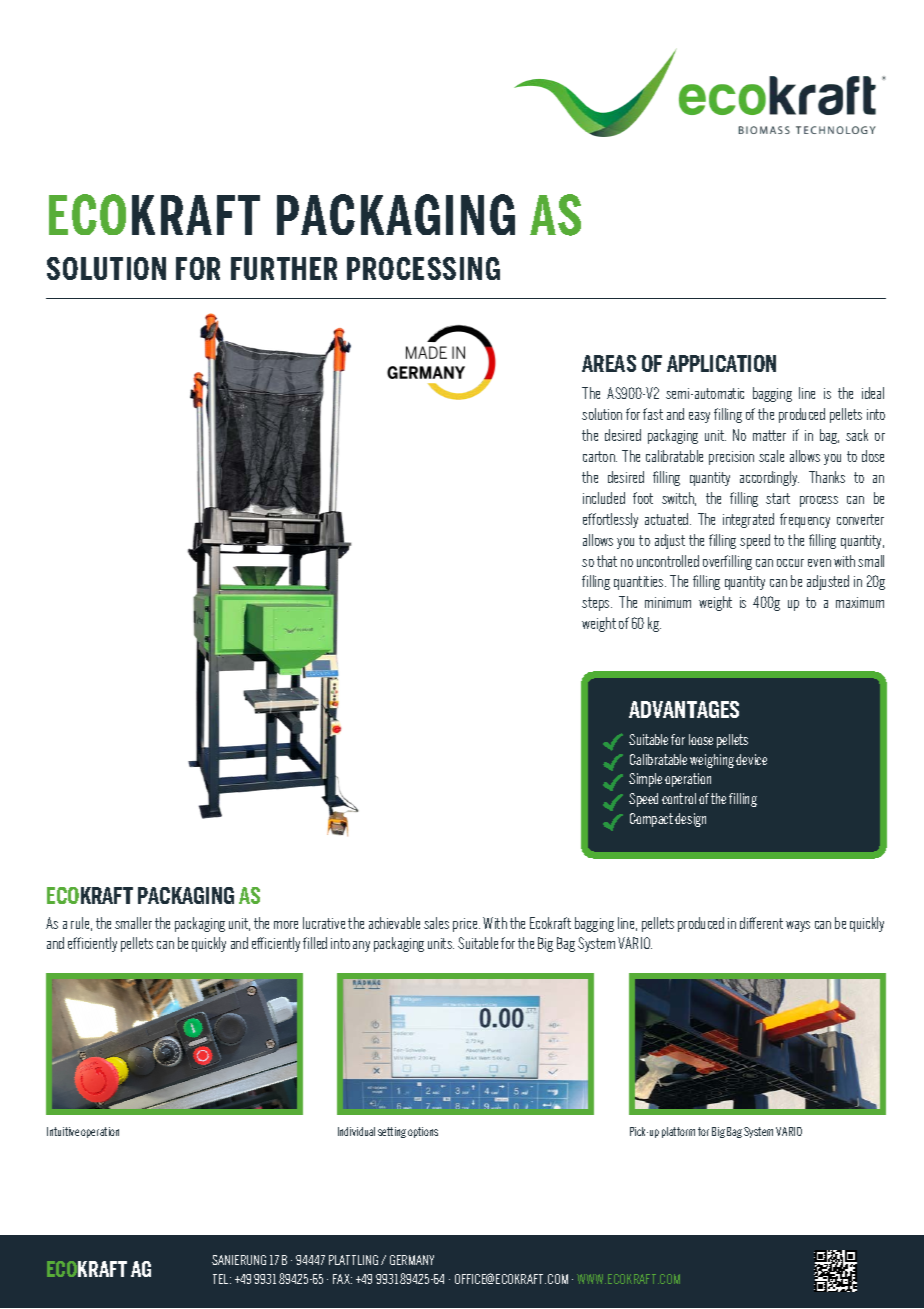 Image resolution: width=924 pixels, height=1309 pixels. What do you see at coordinates (721, 363) in the screenshot?
I see `APPLICATION` at bounding box center [721, 363].
